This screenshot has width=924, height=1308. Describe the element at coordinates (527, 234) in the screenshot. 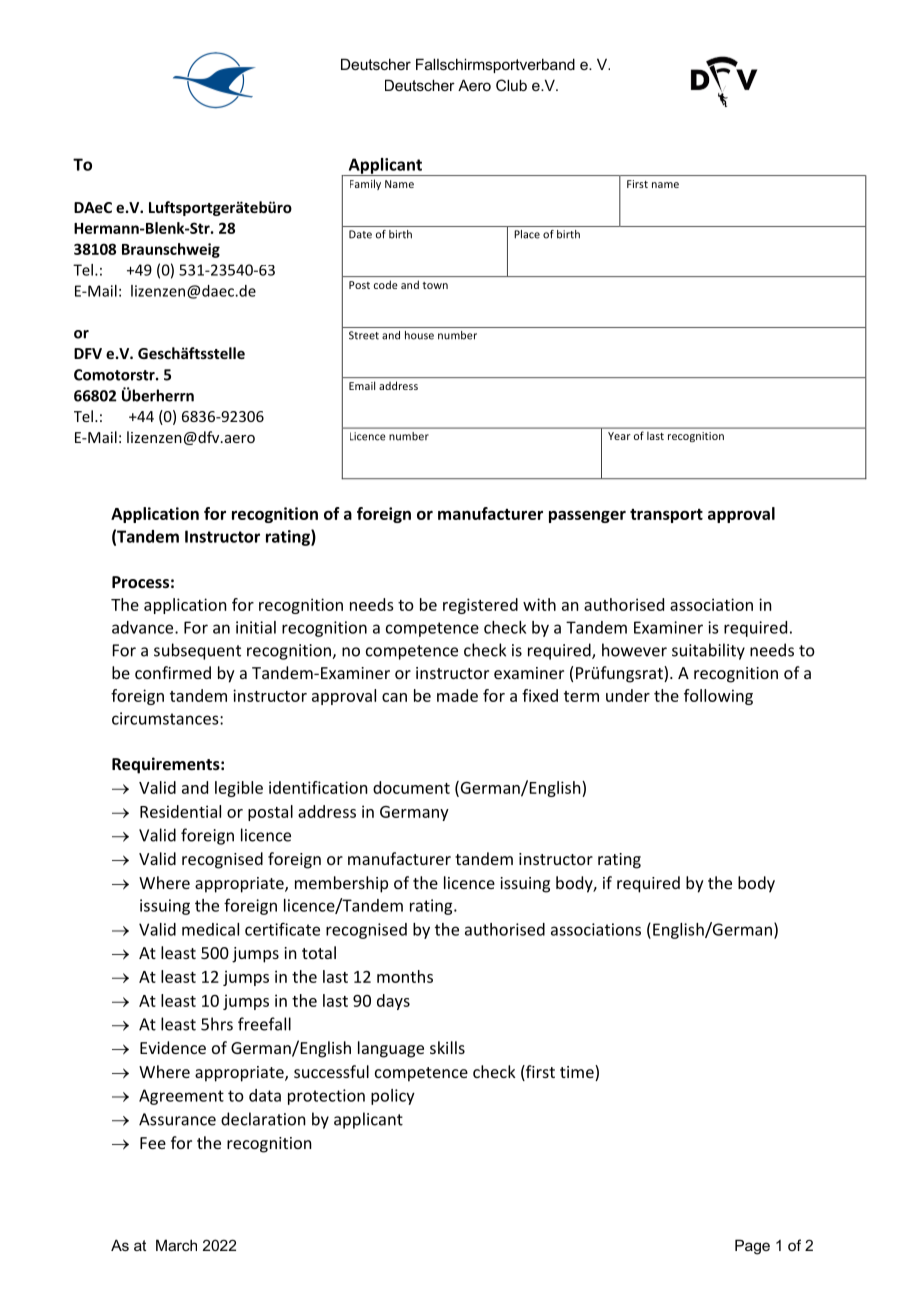

I see `Place` at that location.
